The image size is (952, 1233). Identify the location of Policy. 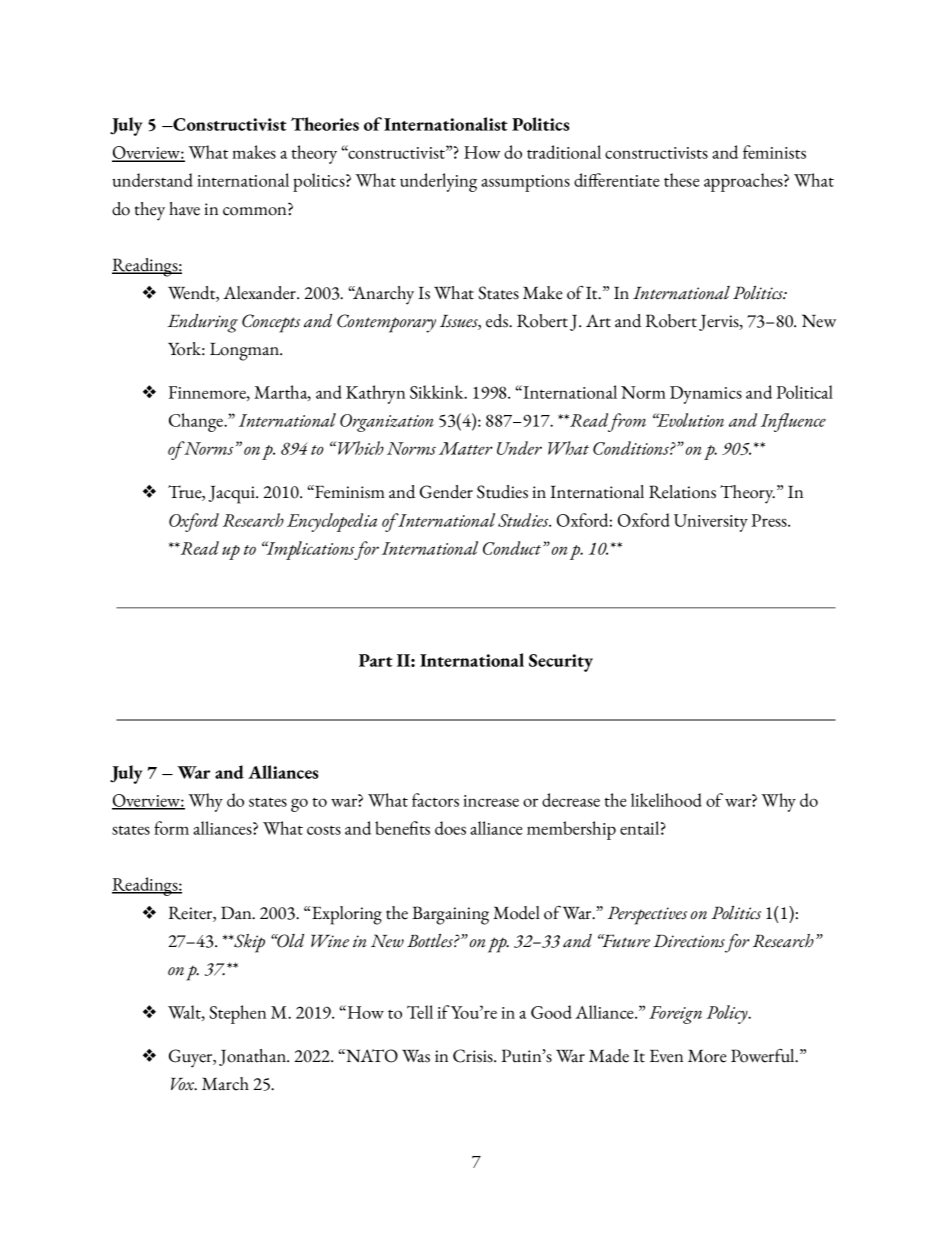
(728, 1014).
